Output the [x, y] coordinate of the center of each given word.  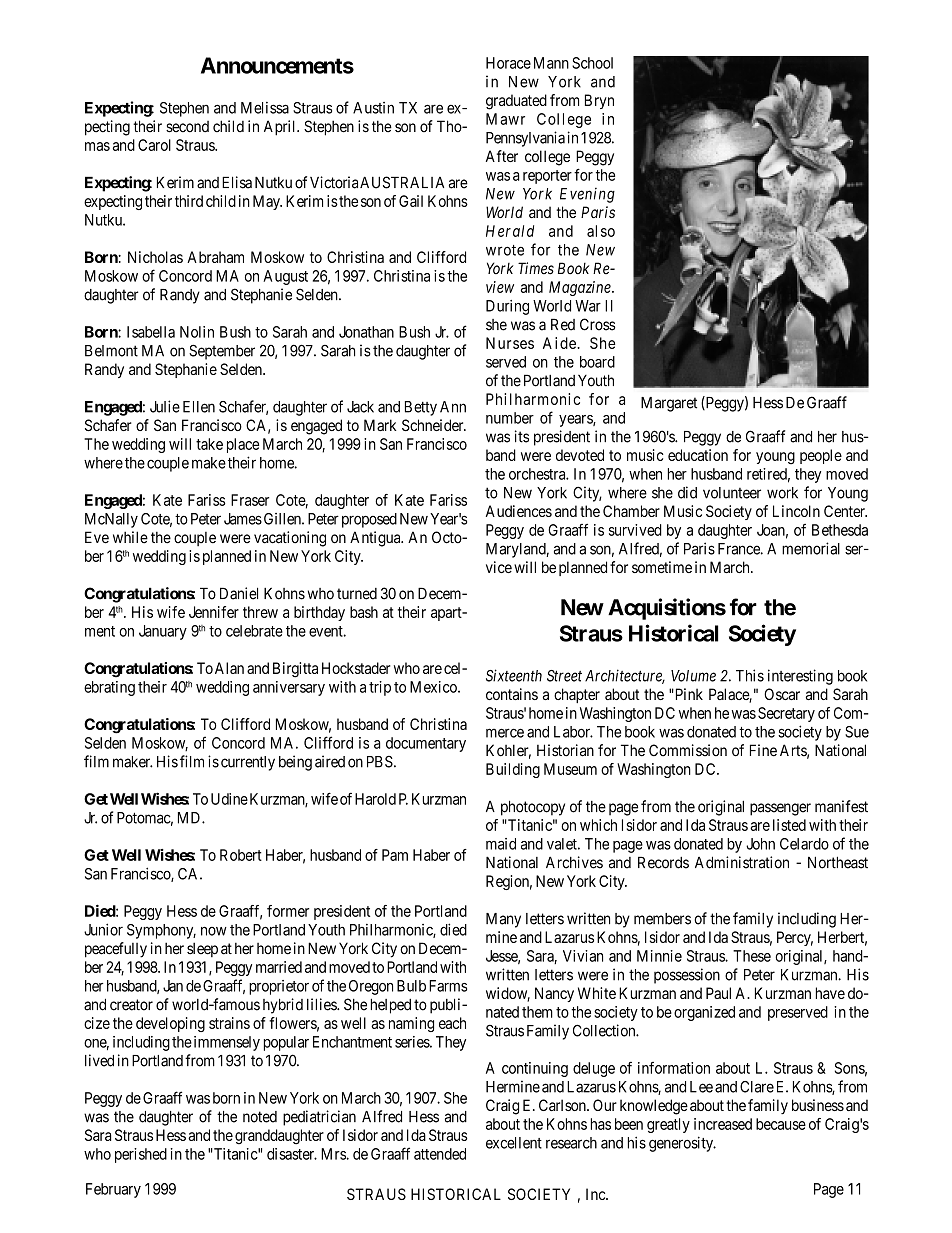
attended [440, 1154]
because [781, 1124]
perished [141, 1155]
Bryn [599, 101]
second [187, 127]
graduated [516, 102]
